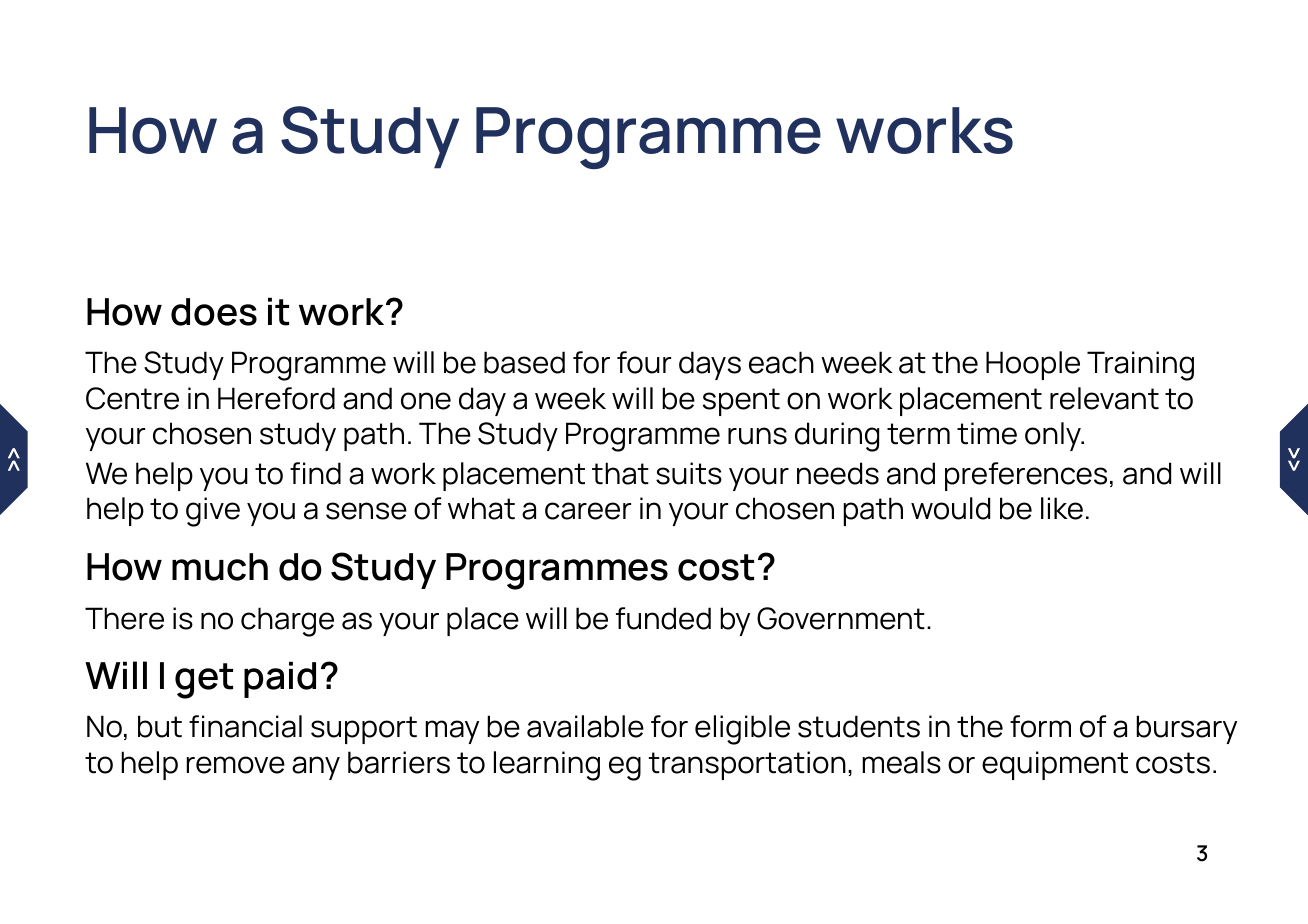 This image has height=924, width=1308. Describe the element at coordinates (1062, 508) in the image. I see `like` at that location.
